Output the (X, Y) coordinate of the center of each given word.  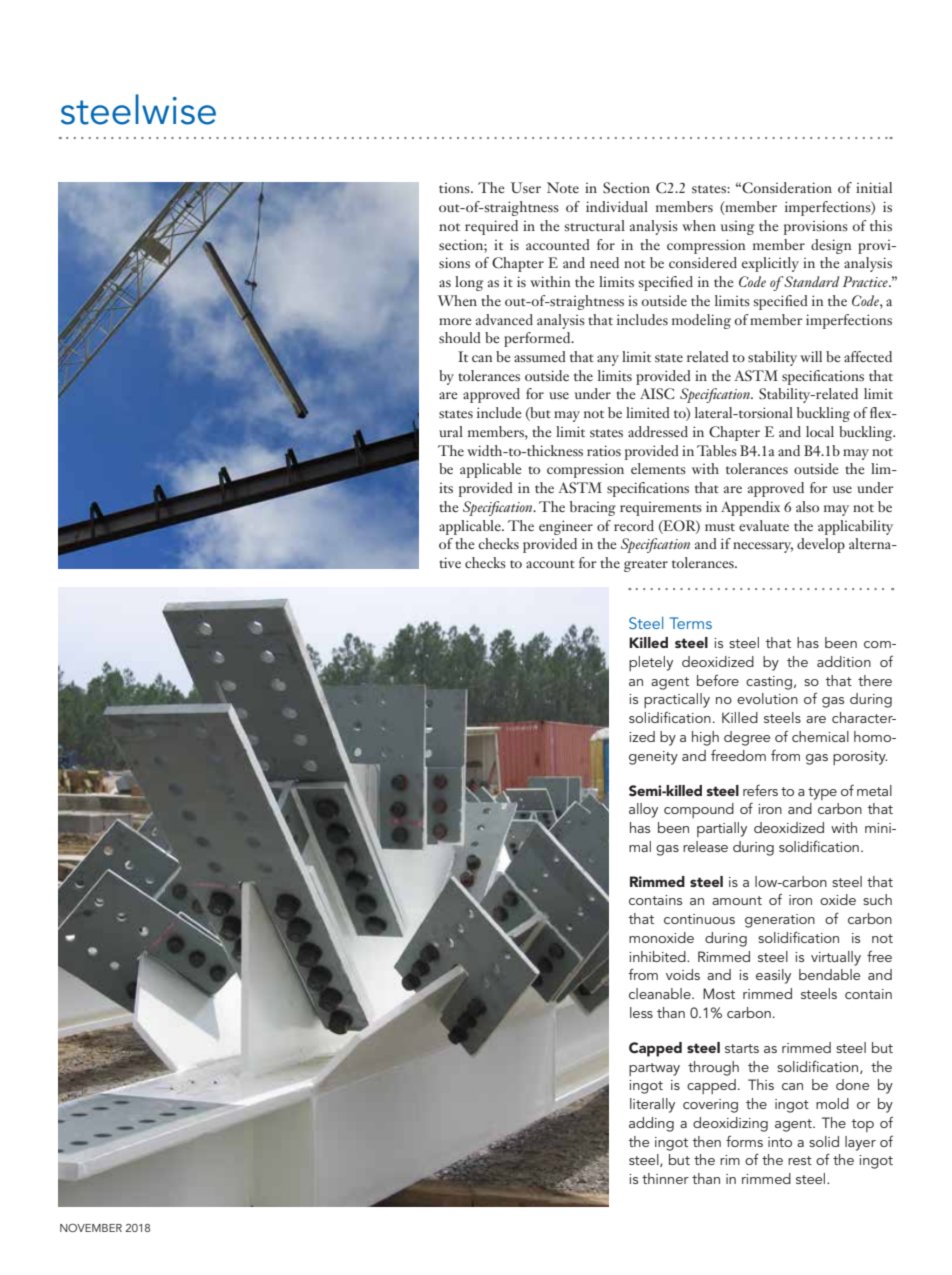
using (737, 228)
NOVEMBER (91, 1227)
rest (800, 1160)
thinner (665, 1178)
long (469, 283)
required (491, 227)
